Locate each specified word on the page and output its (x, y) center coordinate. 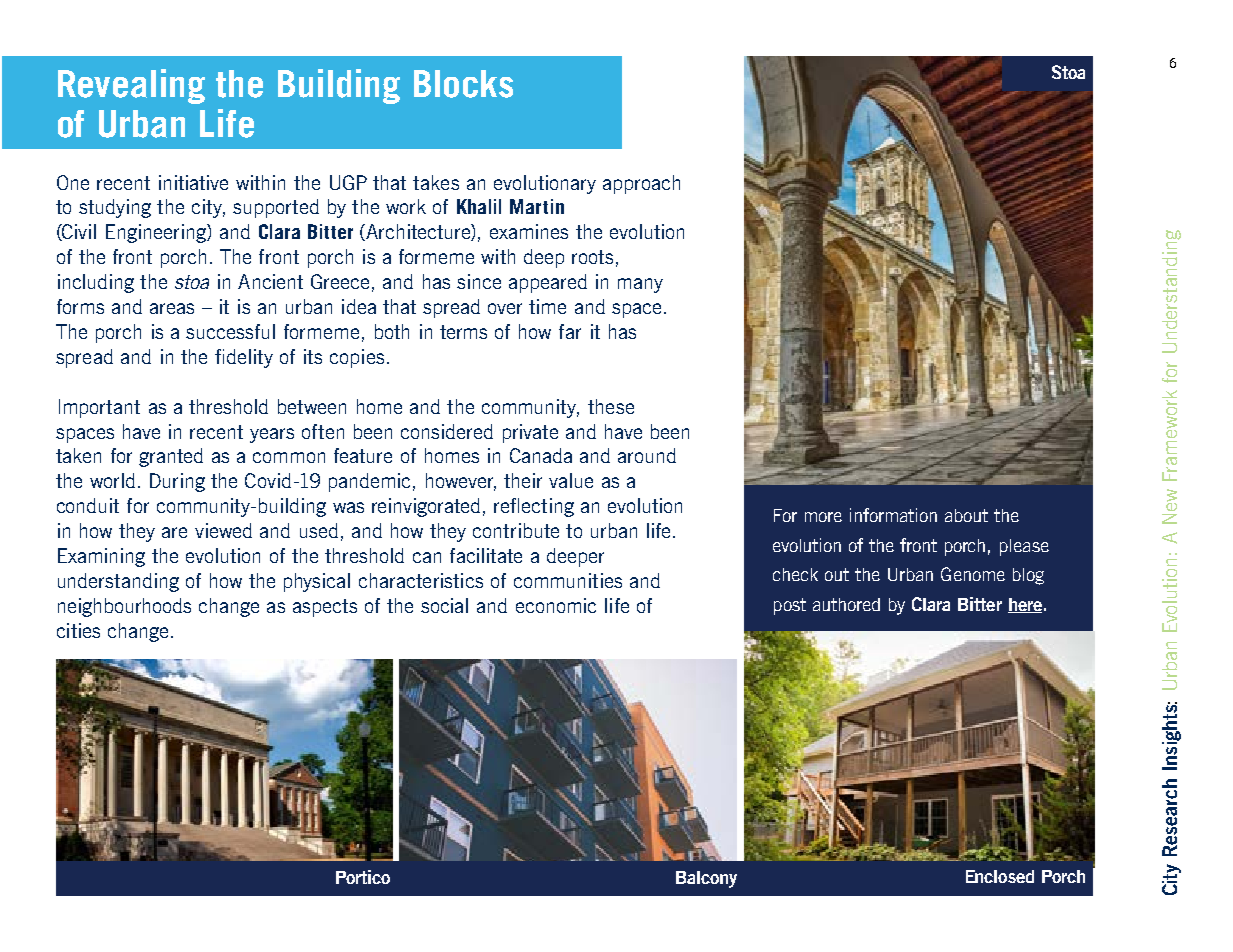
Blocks (463, 84)
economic (556, 605)
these (611, 406)
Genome (973, 574)
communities (568, 580)
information (893, 515)
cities (78, 630)
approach (641, 184)
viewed (223, 530)
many (640, 285)
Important (99, 408)
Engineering (157, 233)
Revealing (131, 86)
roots (592, 257)
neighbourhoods (124, 607)
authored (846, 604)
